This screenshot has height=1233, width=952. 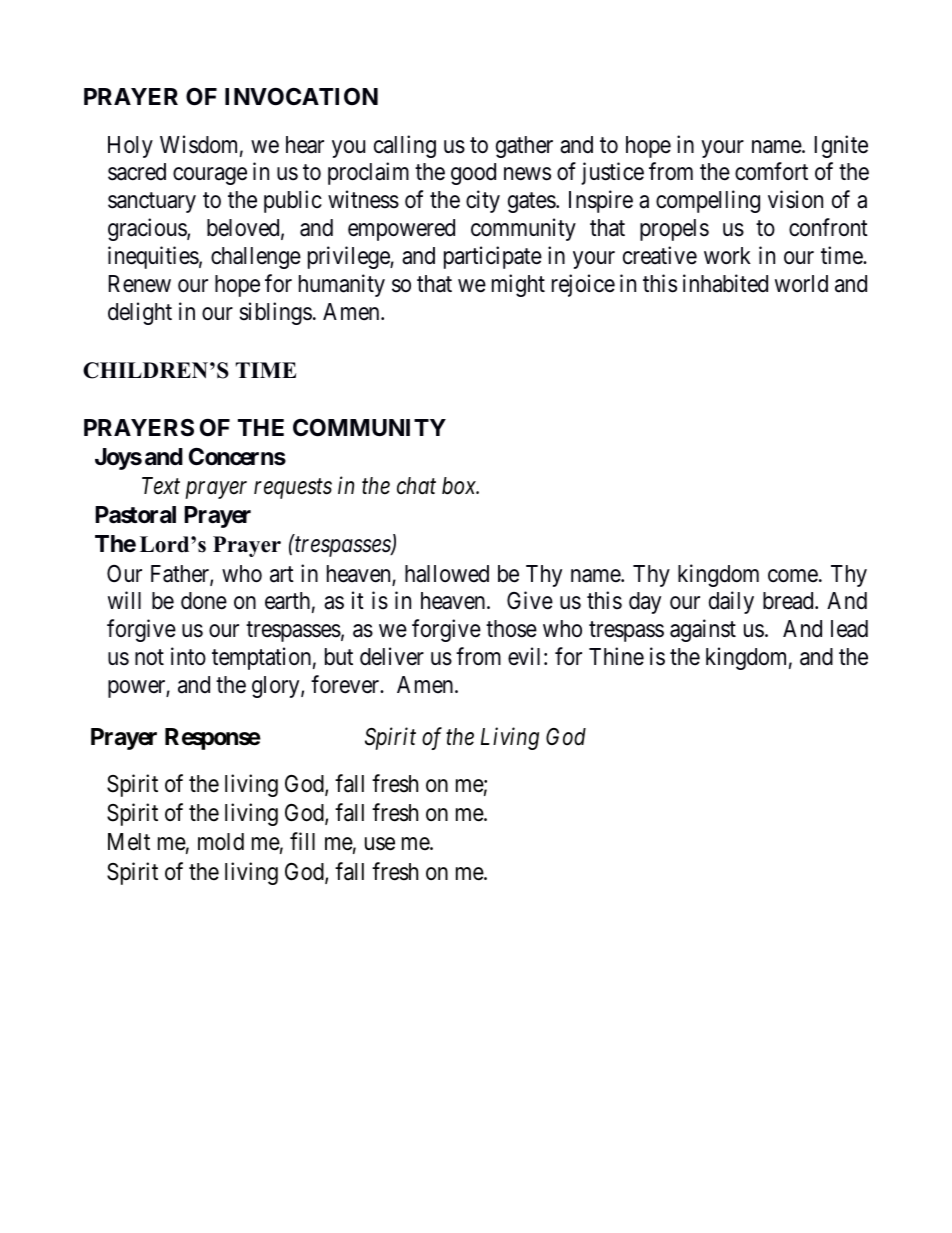 I want to click on gather, so click(x=524, y=147).
